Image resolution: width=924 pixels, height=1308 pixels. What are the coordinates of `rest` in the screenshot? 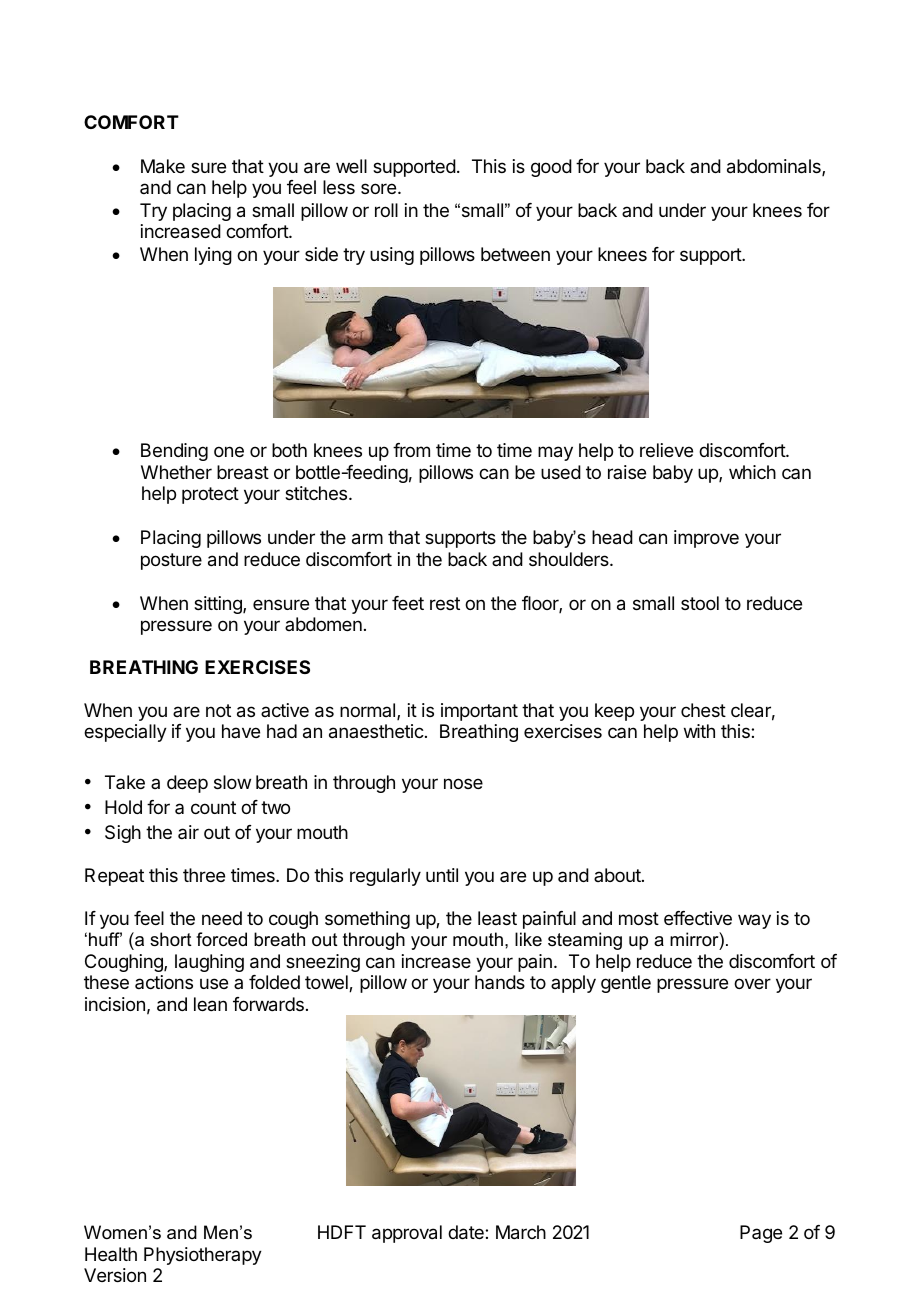 It's located at (445, 603).
